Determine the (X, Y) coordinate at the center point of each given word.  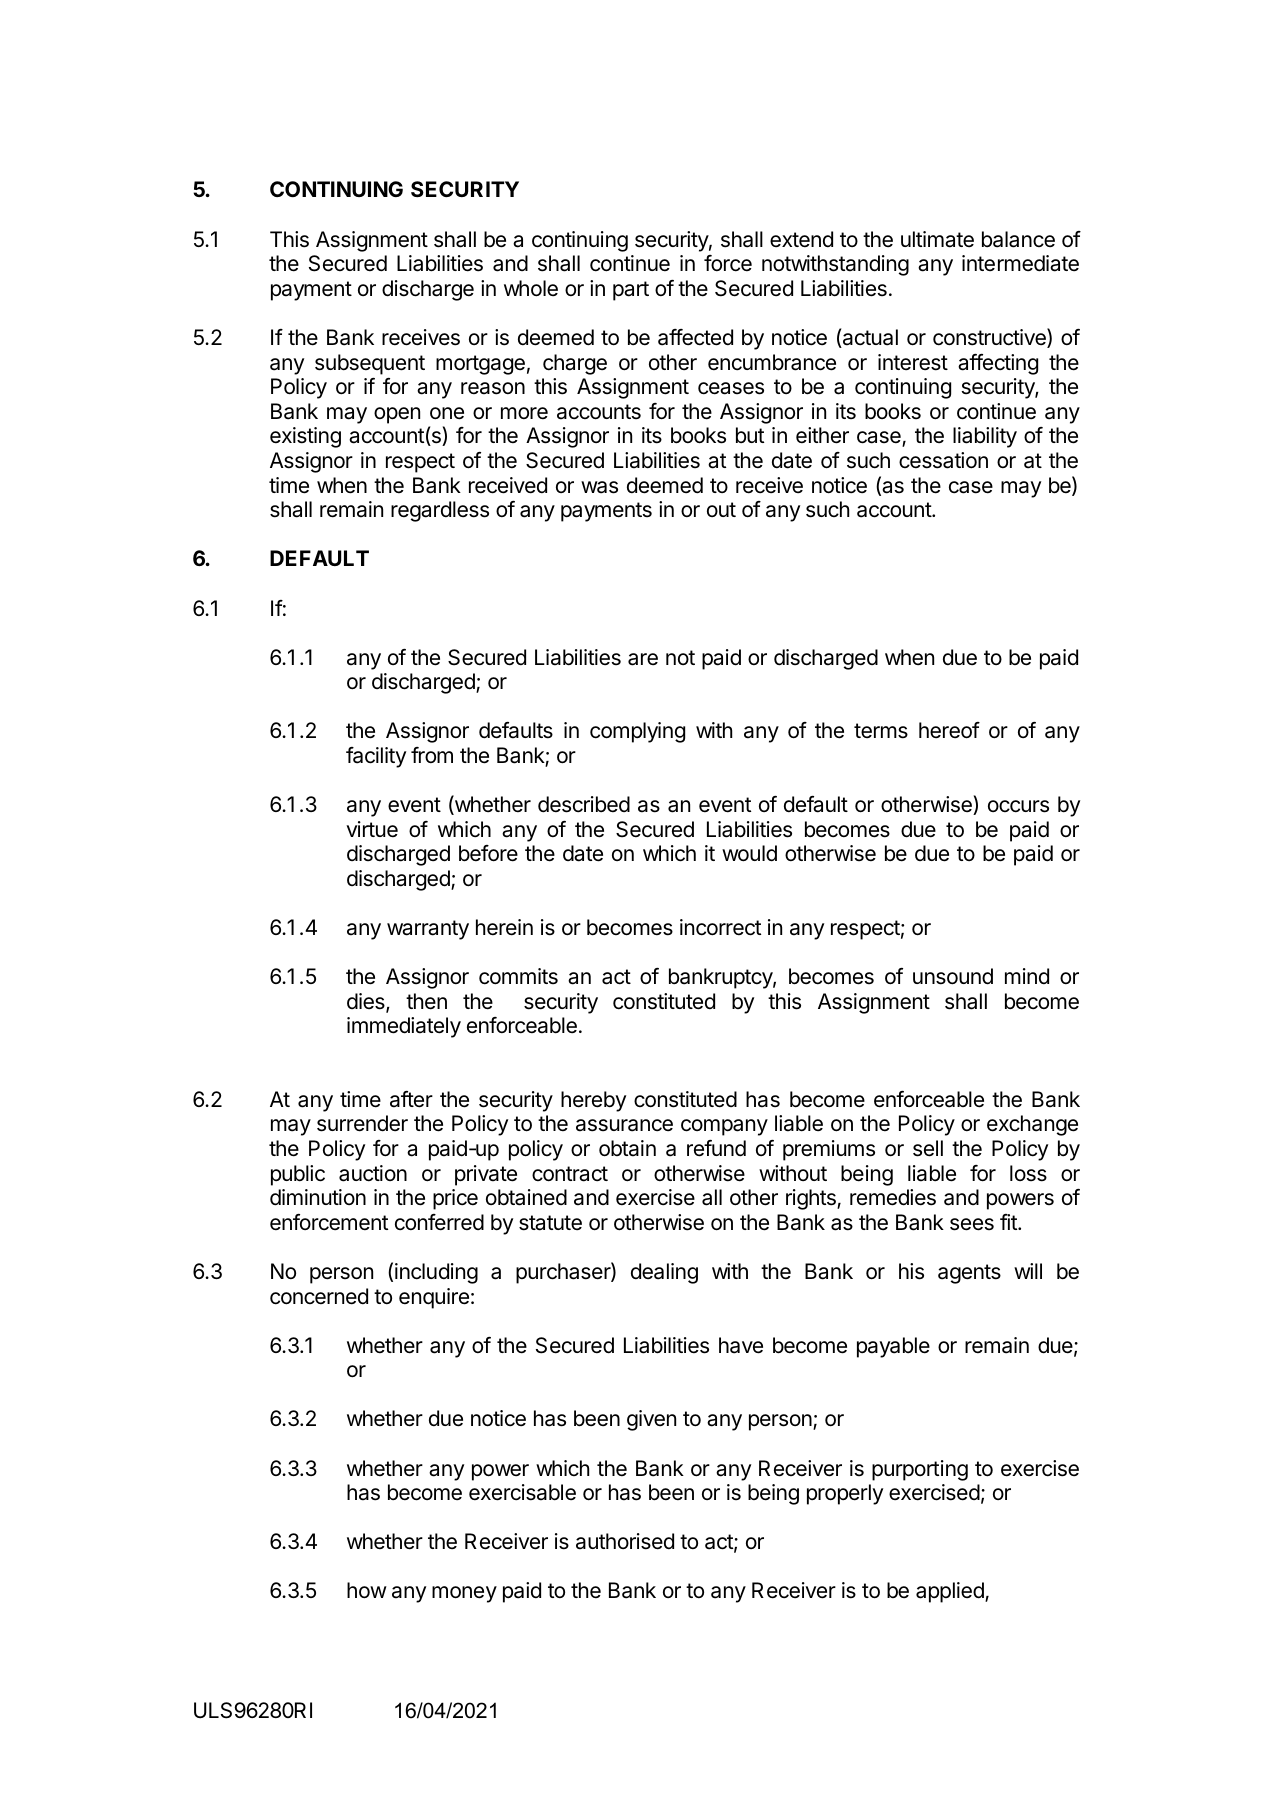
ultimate (937, 239)
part (631, 291)
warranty (428, 930)
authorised (625, 1541)
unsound (953, 976)
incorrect (720, 927)
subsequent (370, 364)
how (367, 1590)
